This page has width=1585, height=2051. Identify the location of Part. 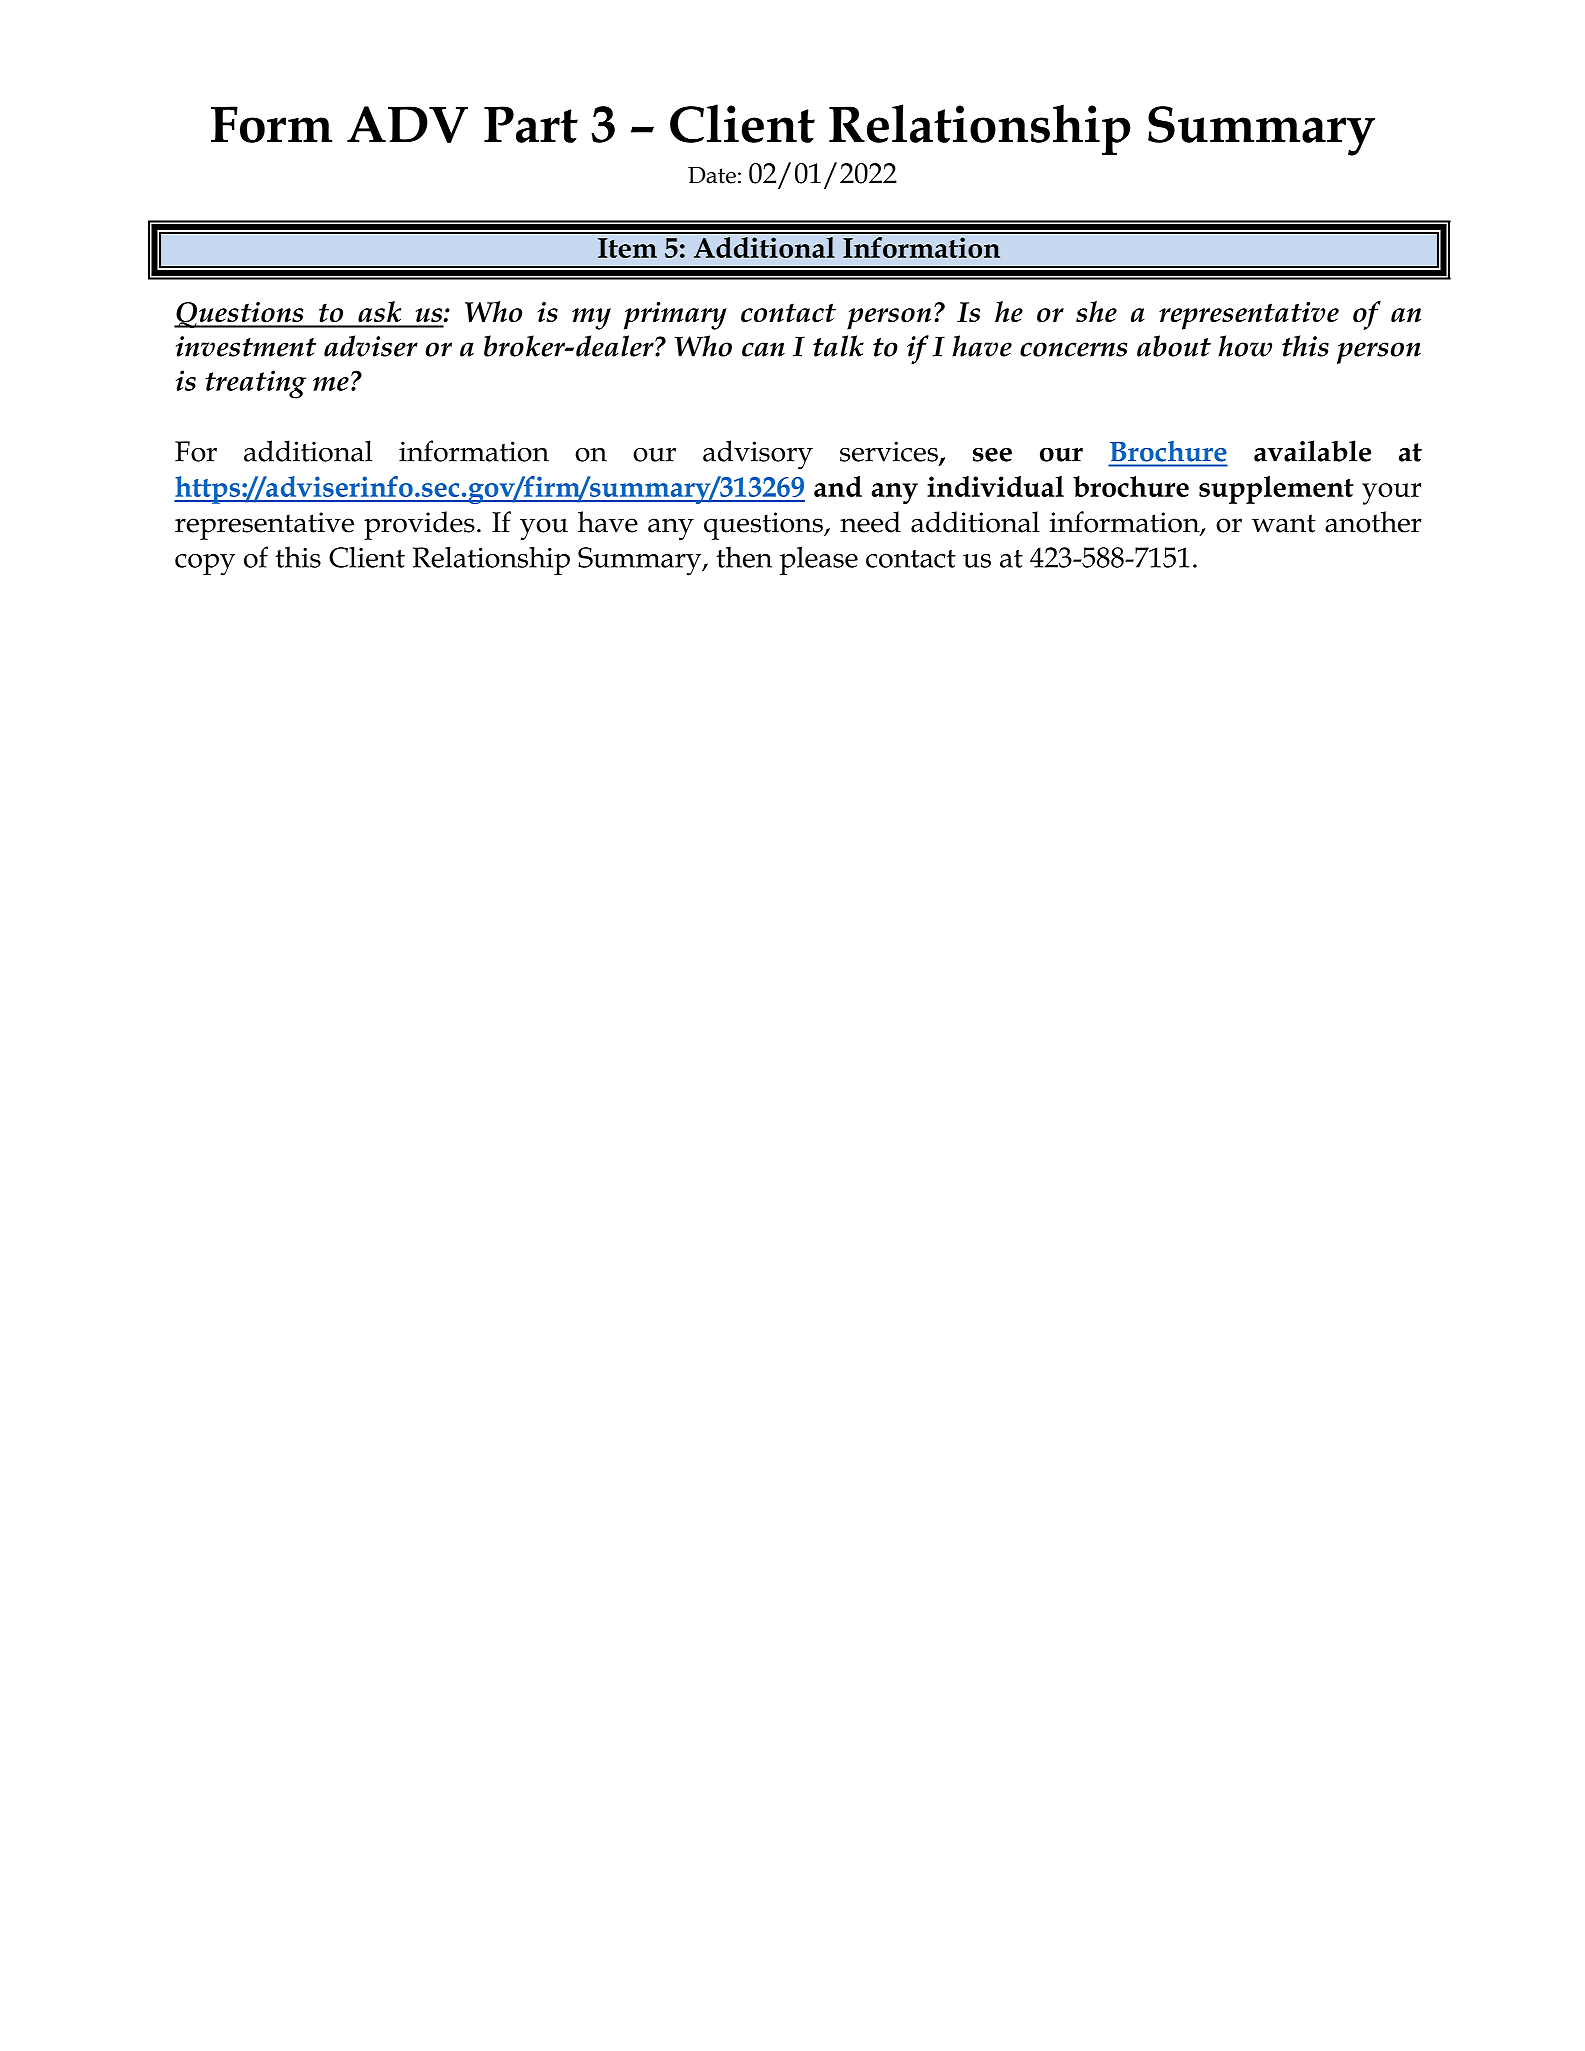
(531, 124).
